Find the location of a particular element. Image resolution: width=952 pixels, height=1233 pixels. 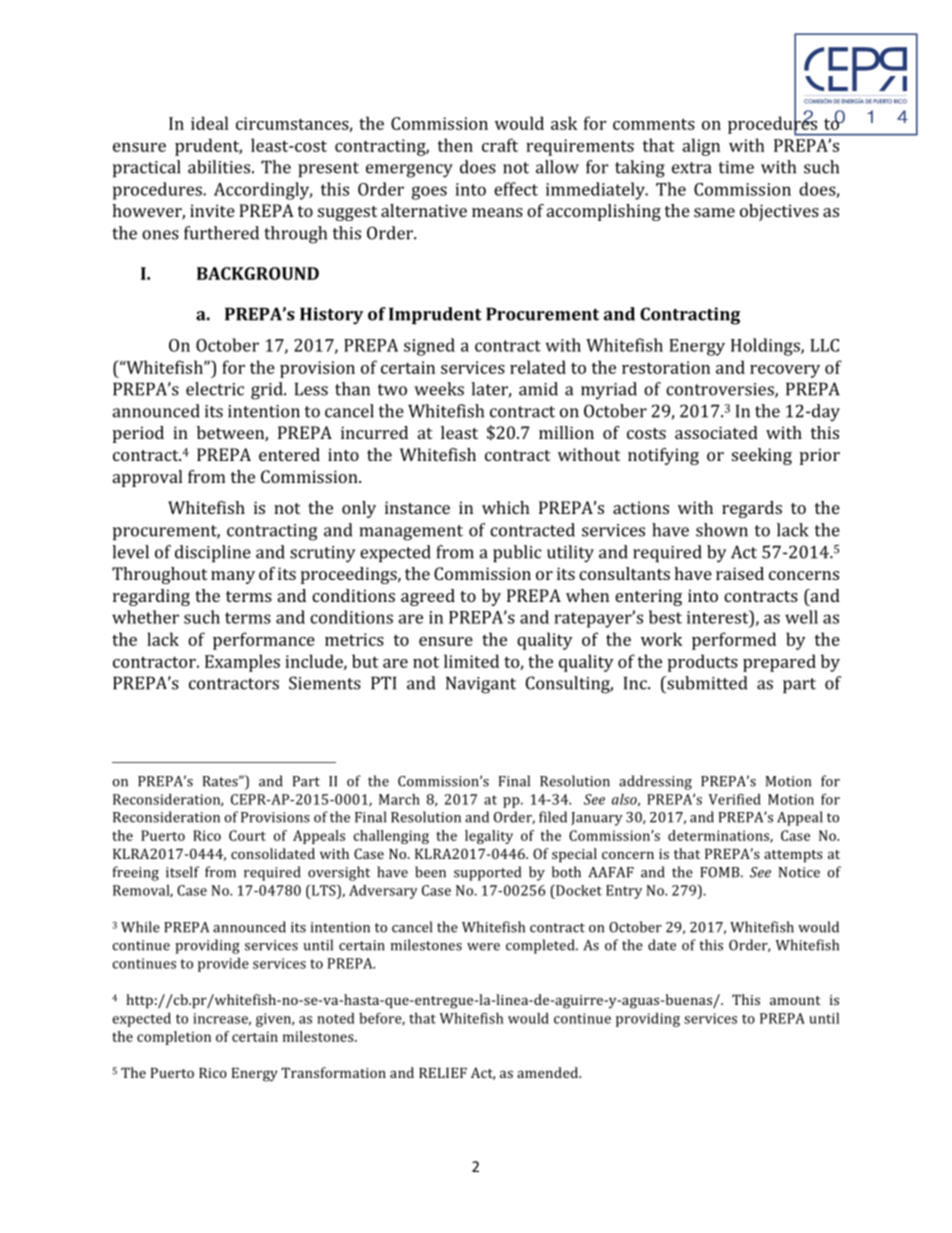

abilities is located at coordinates (219, 167).
